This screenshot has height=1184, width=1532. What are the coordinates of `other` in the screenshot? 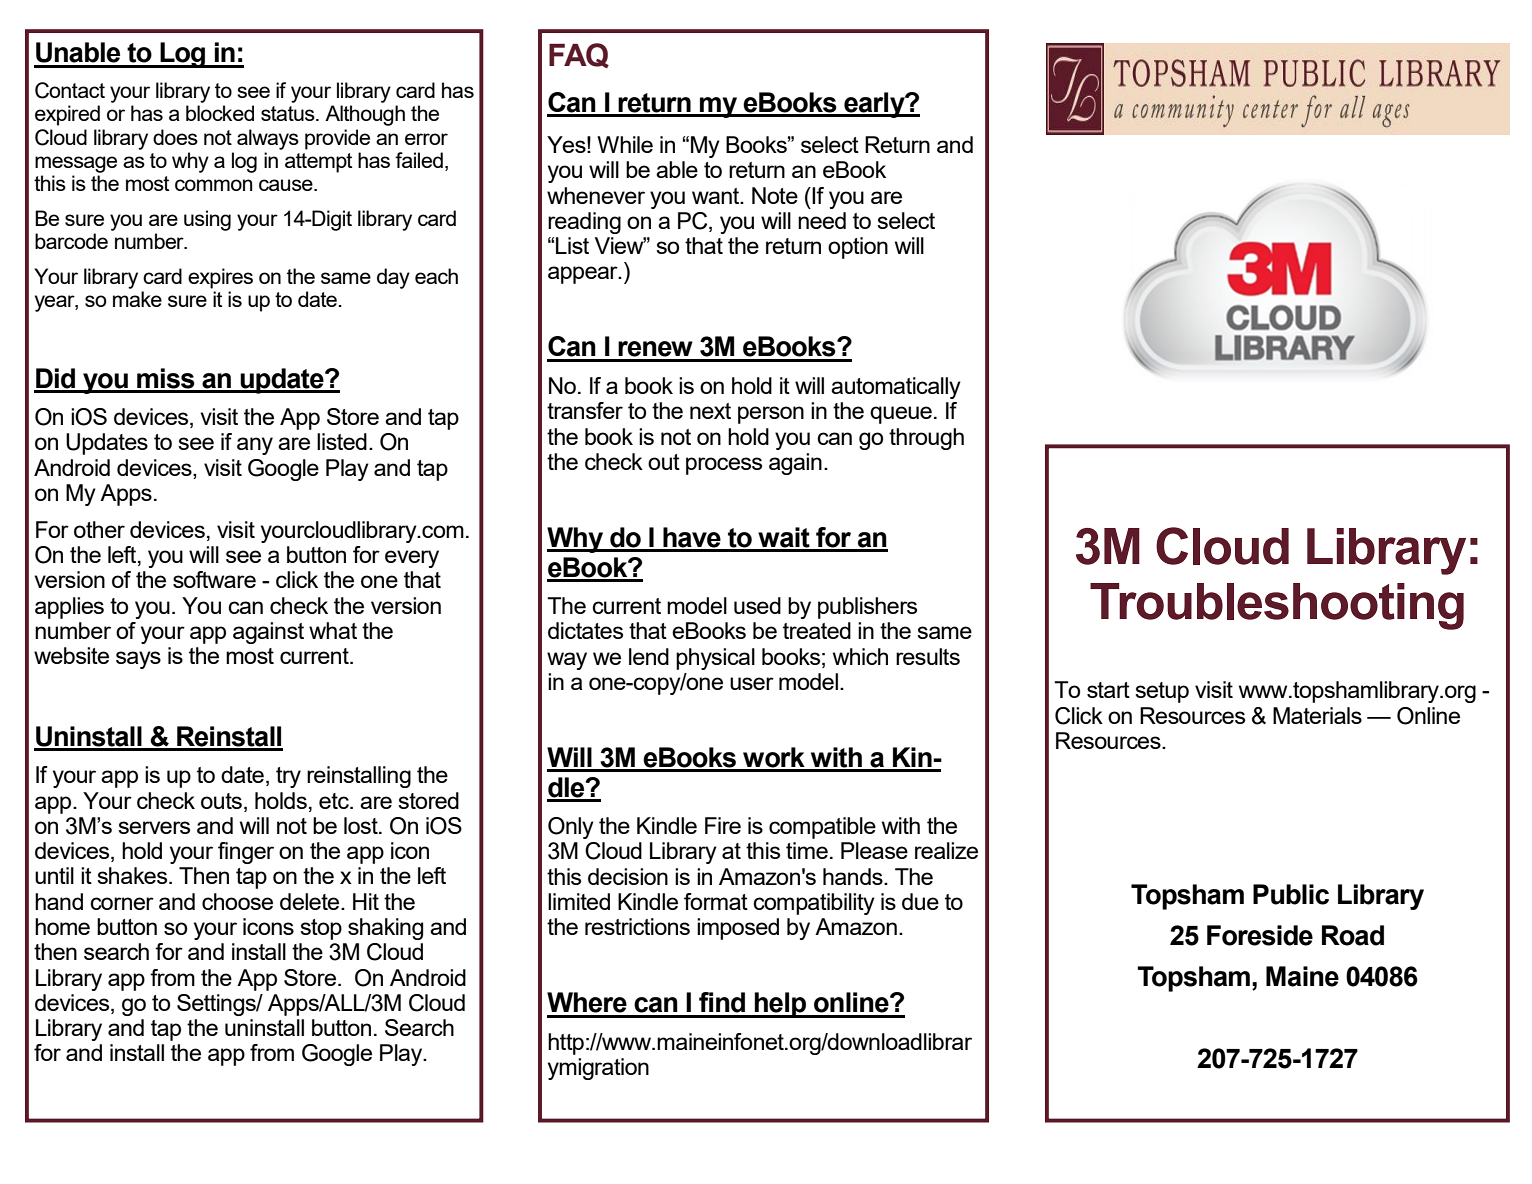 It's located at (99, 529).
